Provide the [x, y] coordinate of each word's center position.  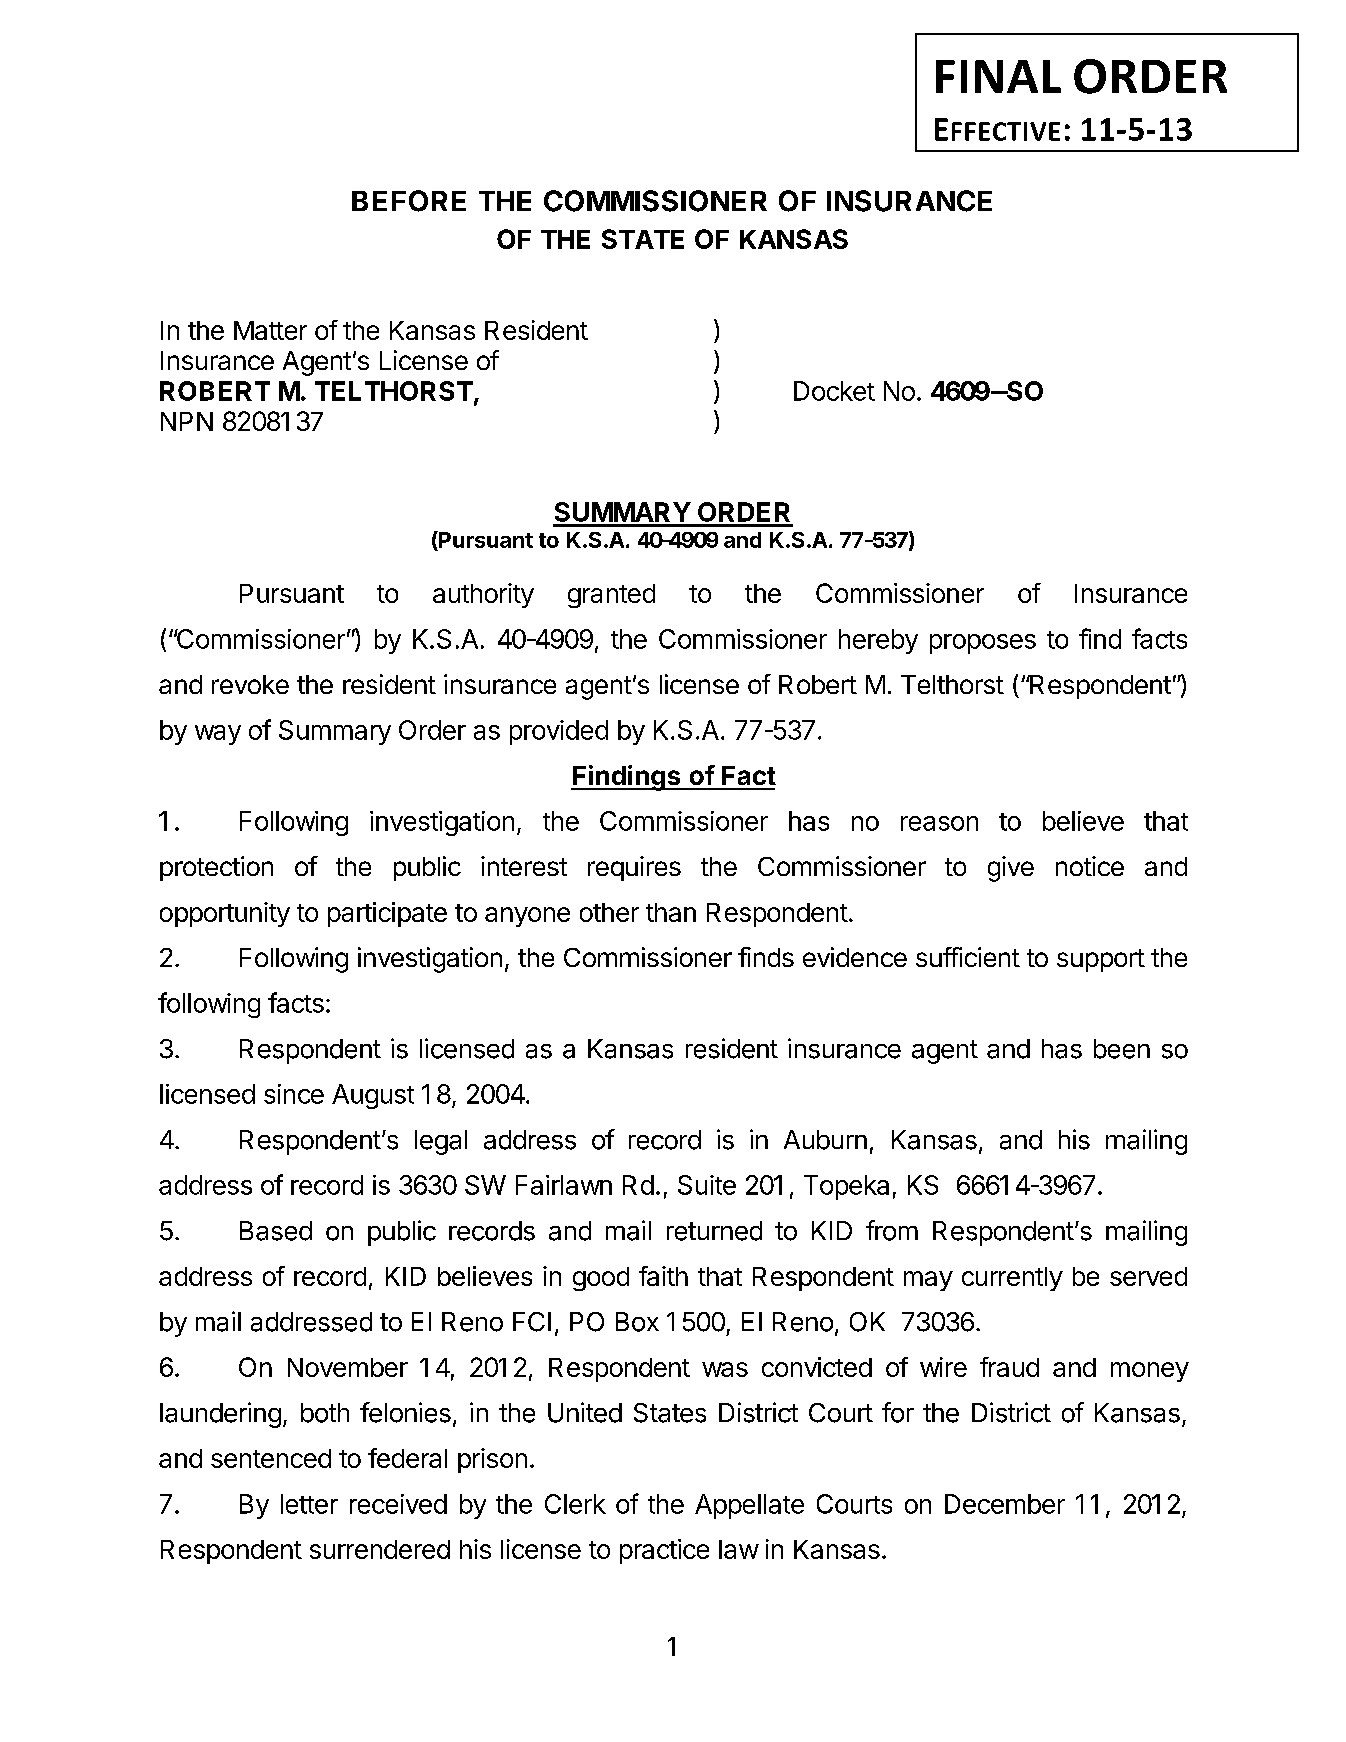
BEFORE [409, 201]
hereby [878, 641]
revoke [250, 684]
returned [714, 1231]
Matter [270, 330]
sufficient [968, 957]
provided [559, 732]
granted [611, 596]
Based [276, 1231]
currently [1012, 1279]
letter [309, 1504]
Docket [834, 391]
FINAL [998, 76]
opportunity [225, 914]
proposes [983, 644]
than [671, 912]
